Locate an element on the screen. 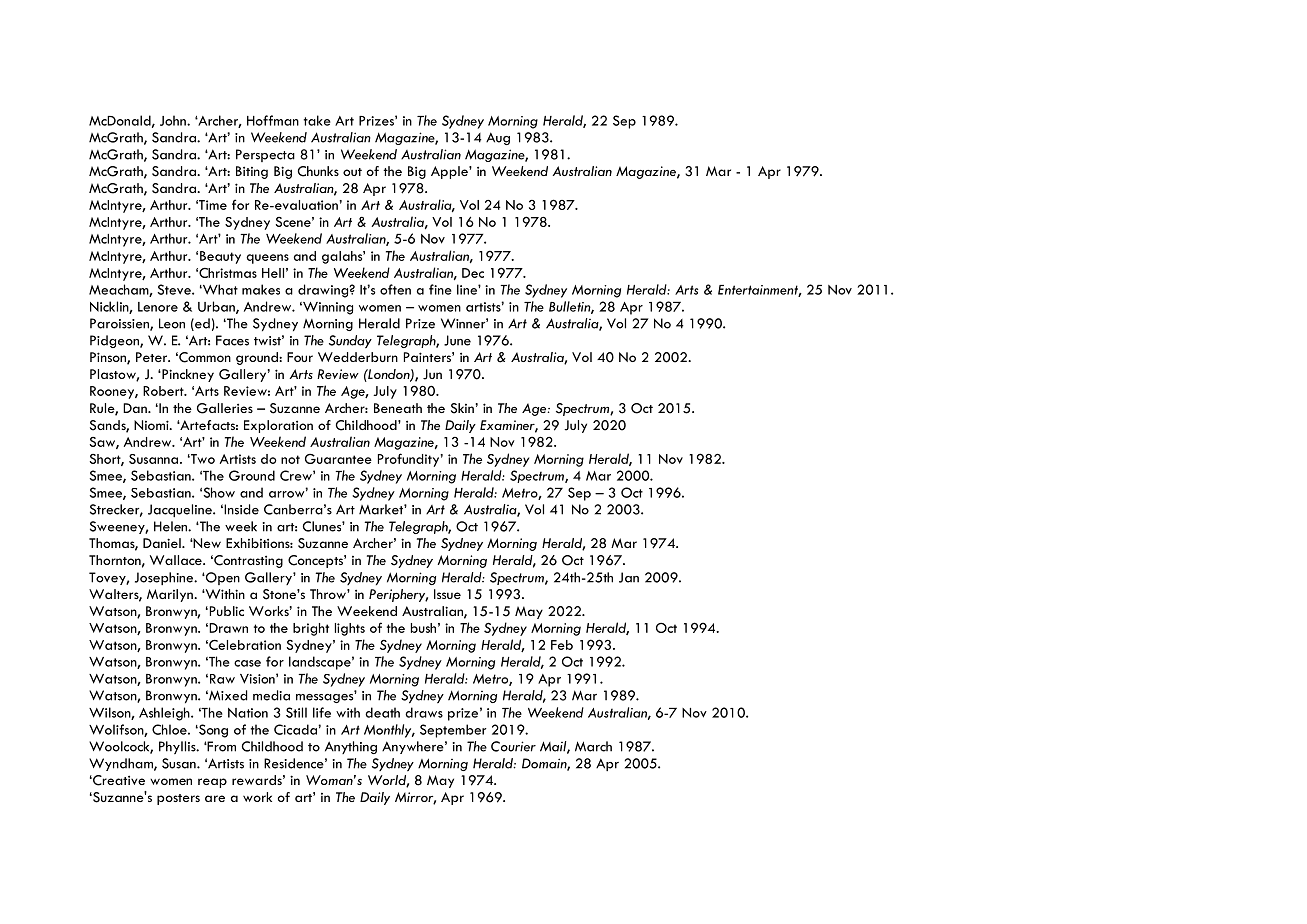 This screenshot has width=1307, height=924. Guarantee is located at coordinates (338, 459).
